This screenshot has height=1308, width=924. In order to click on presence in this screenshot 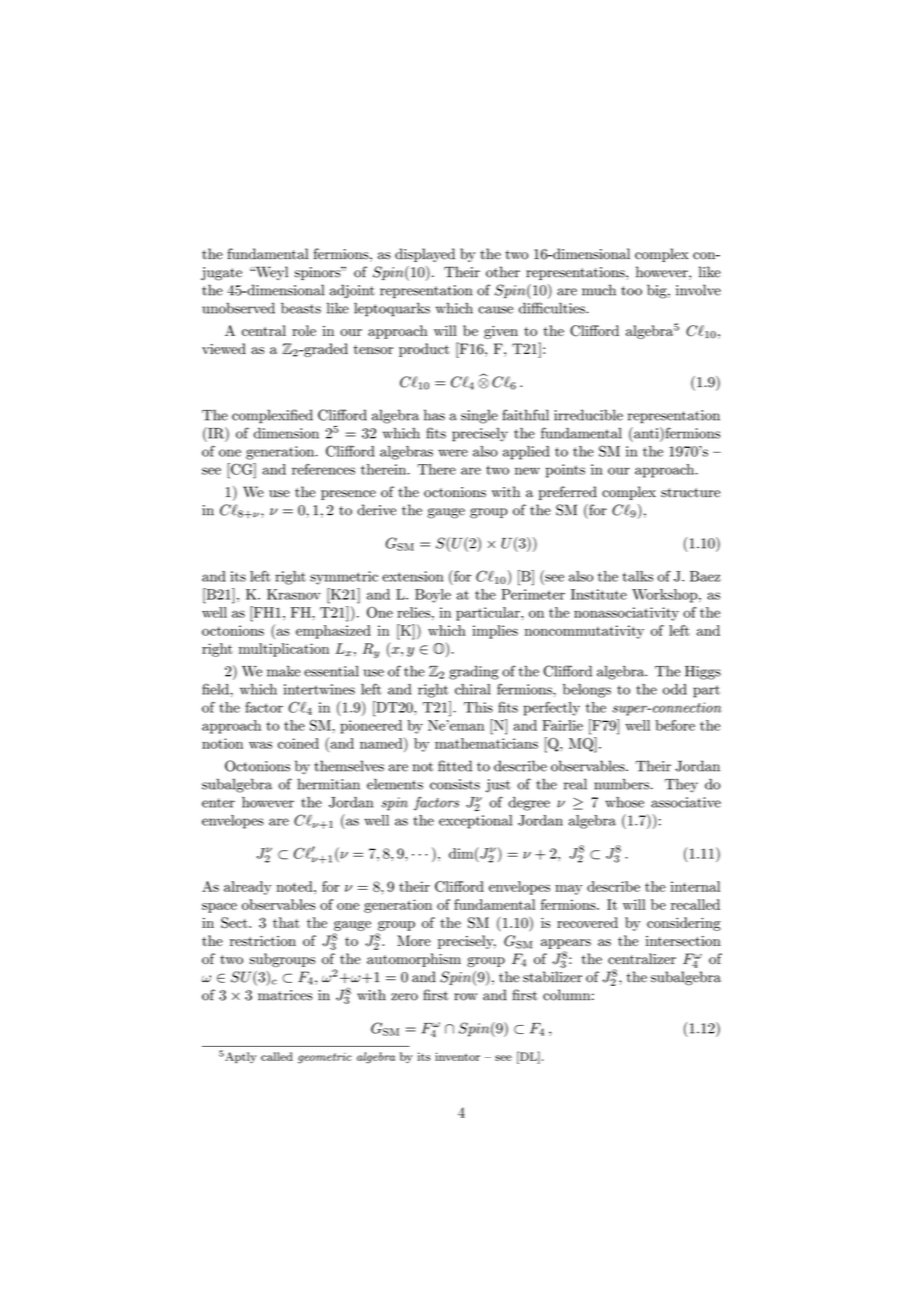, I will do `click(348, 495)`.
